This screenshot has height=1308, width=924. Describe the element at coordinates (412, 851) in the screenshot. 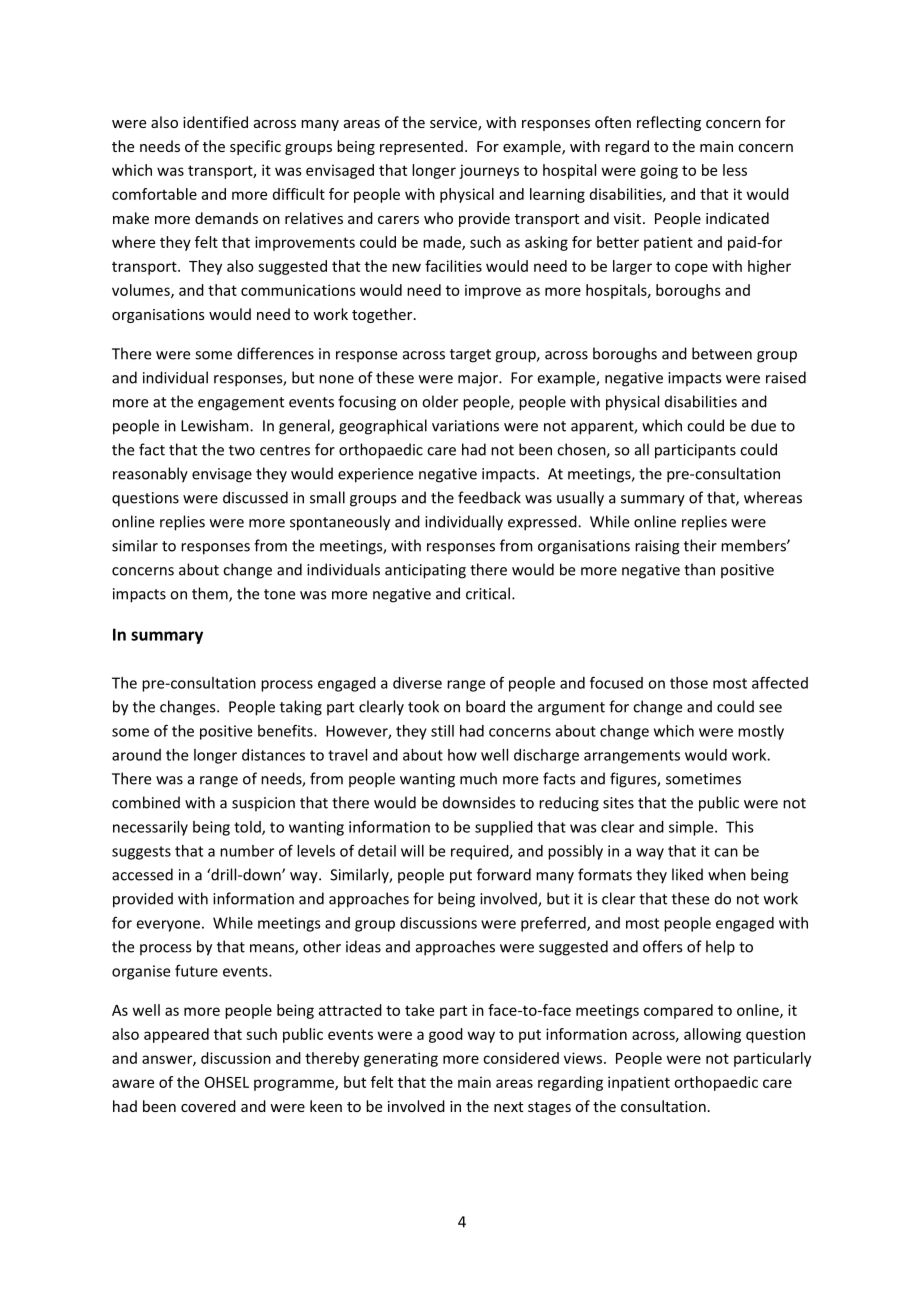

I see `will` at that location.
